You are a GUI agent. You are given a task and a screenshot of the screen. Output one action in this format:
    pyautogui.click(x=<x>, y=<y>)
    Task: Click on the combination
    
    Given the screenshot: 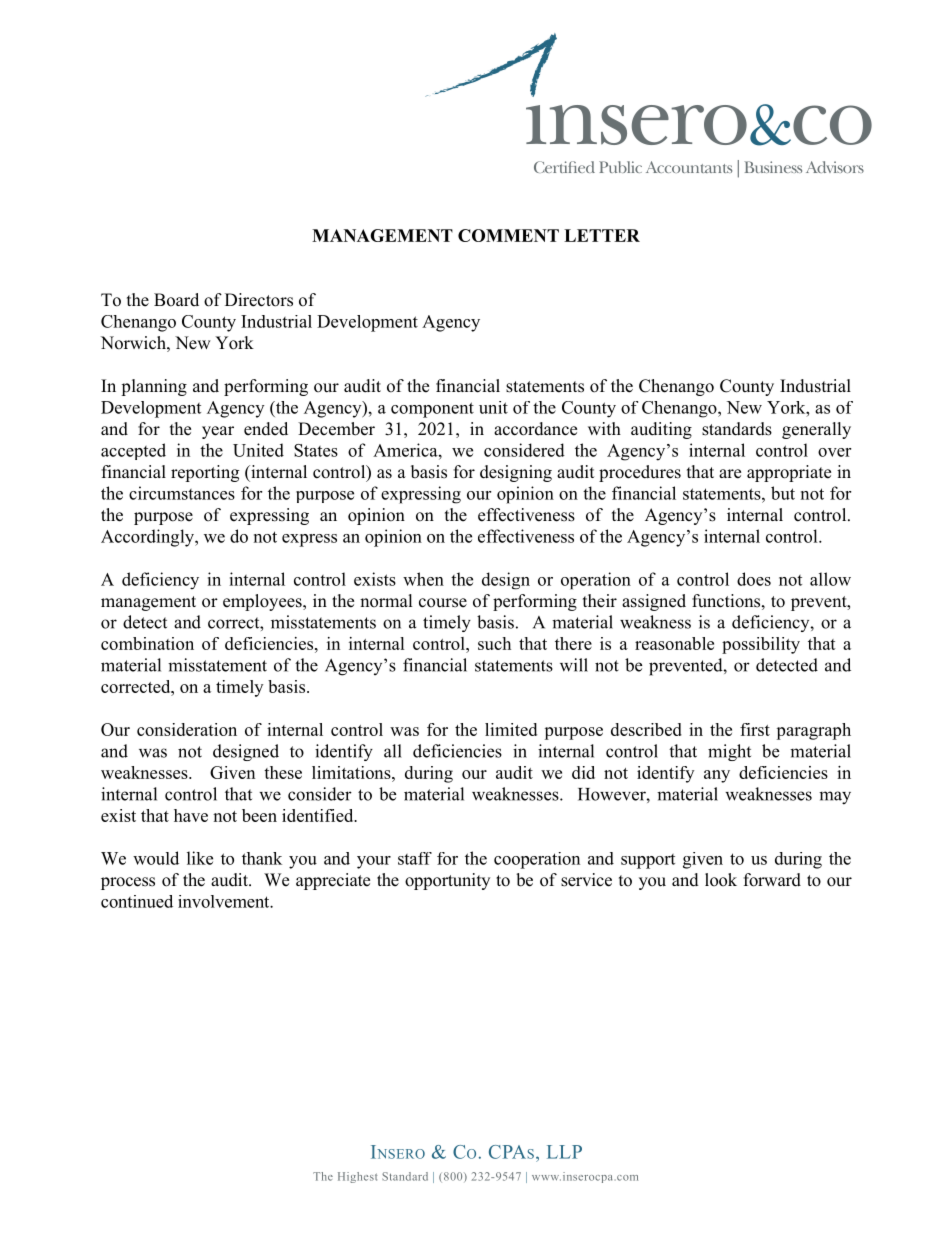 What is the action you would take?
    pyautogui.click(x=147, y=643)
